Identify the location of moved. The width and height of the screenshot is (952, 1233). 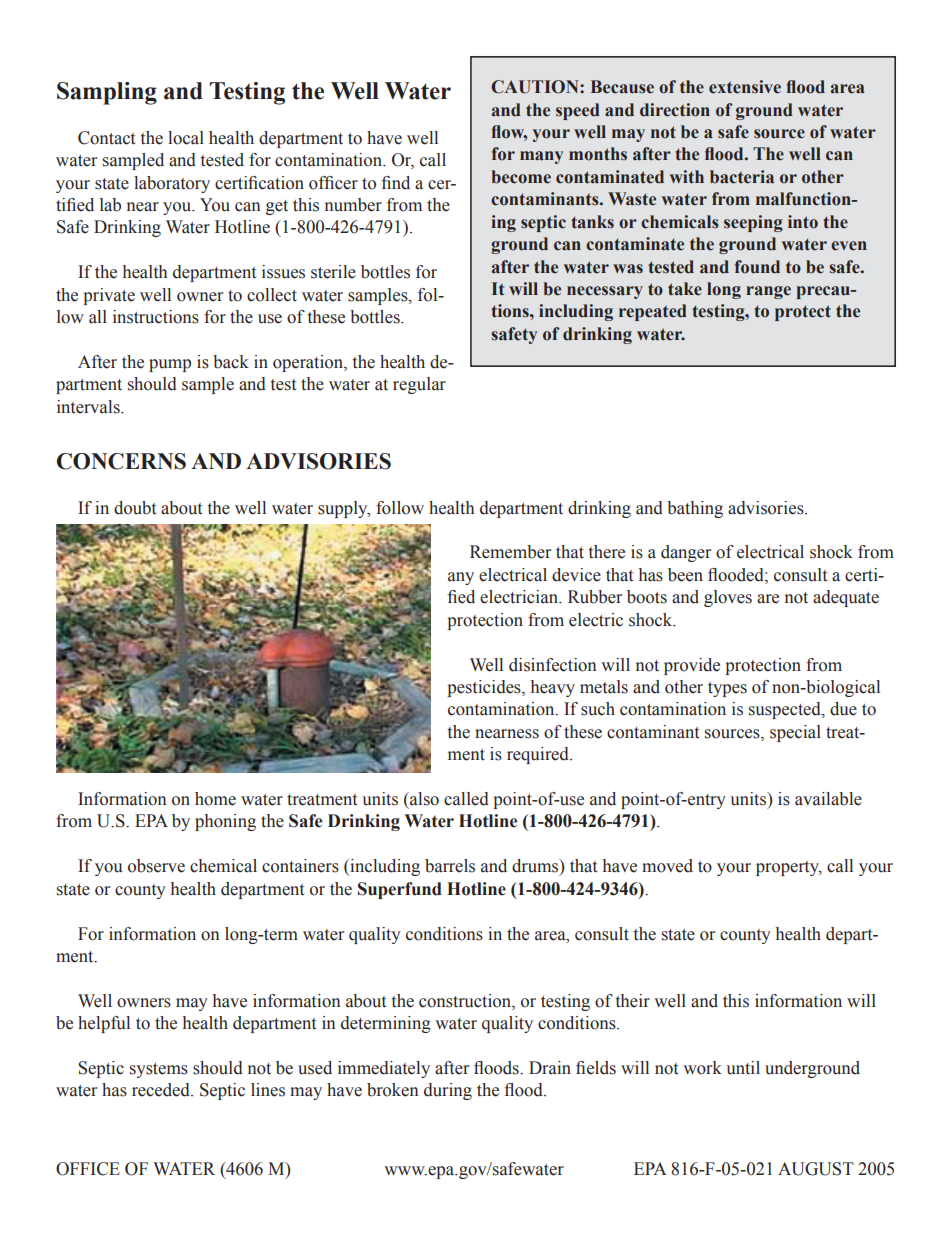
(667, 866).
